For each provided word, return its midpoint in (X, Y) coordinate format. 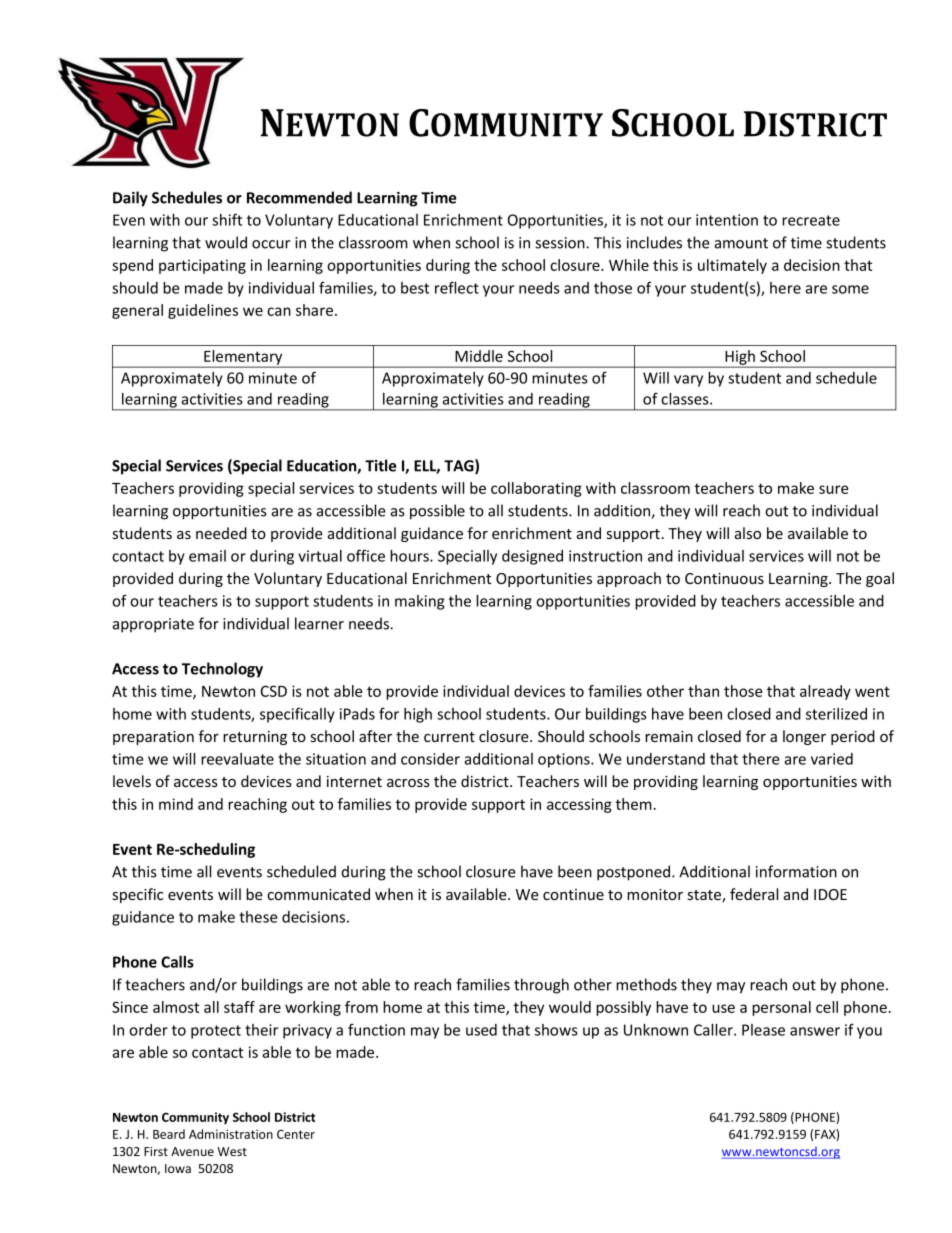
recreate (811, 220)
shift (227, 219)
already (825, 692)
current (449, 737)
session (561, 243)
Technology (222, 670)
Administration (231, 1134)
